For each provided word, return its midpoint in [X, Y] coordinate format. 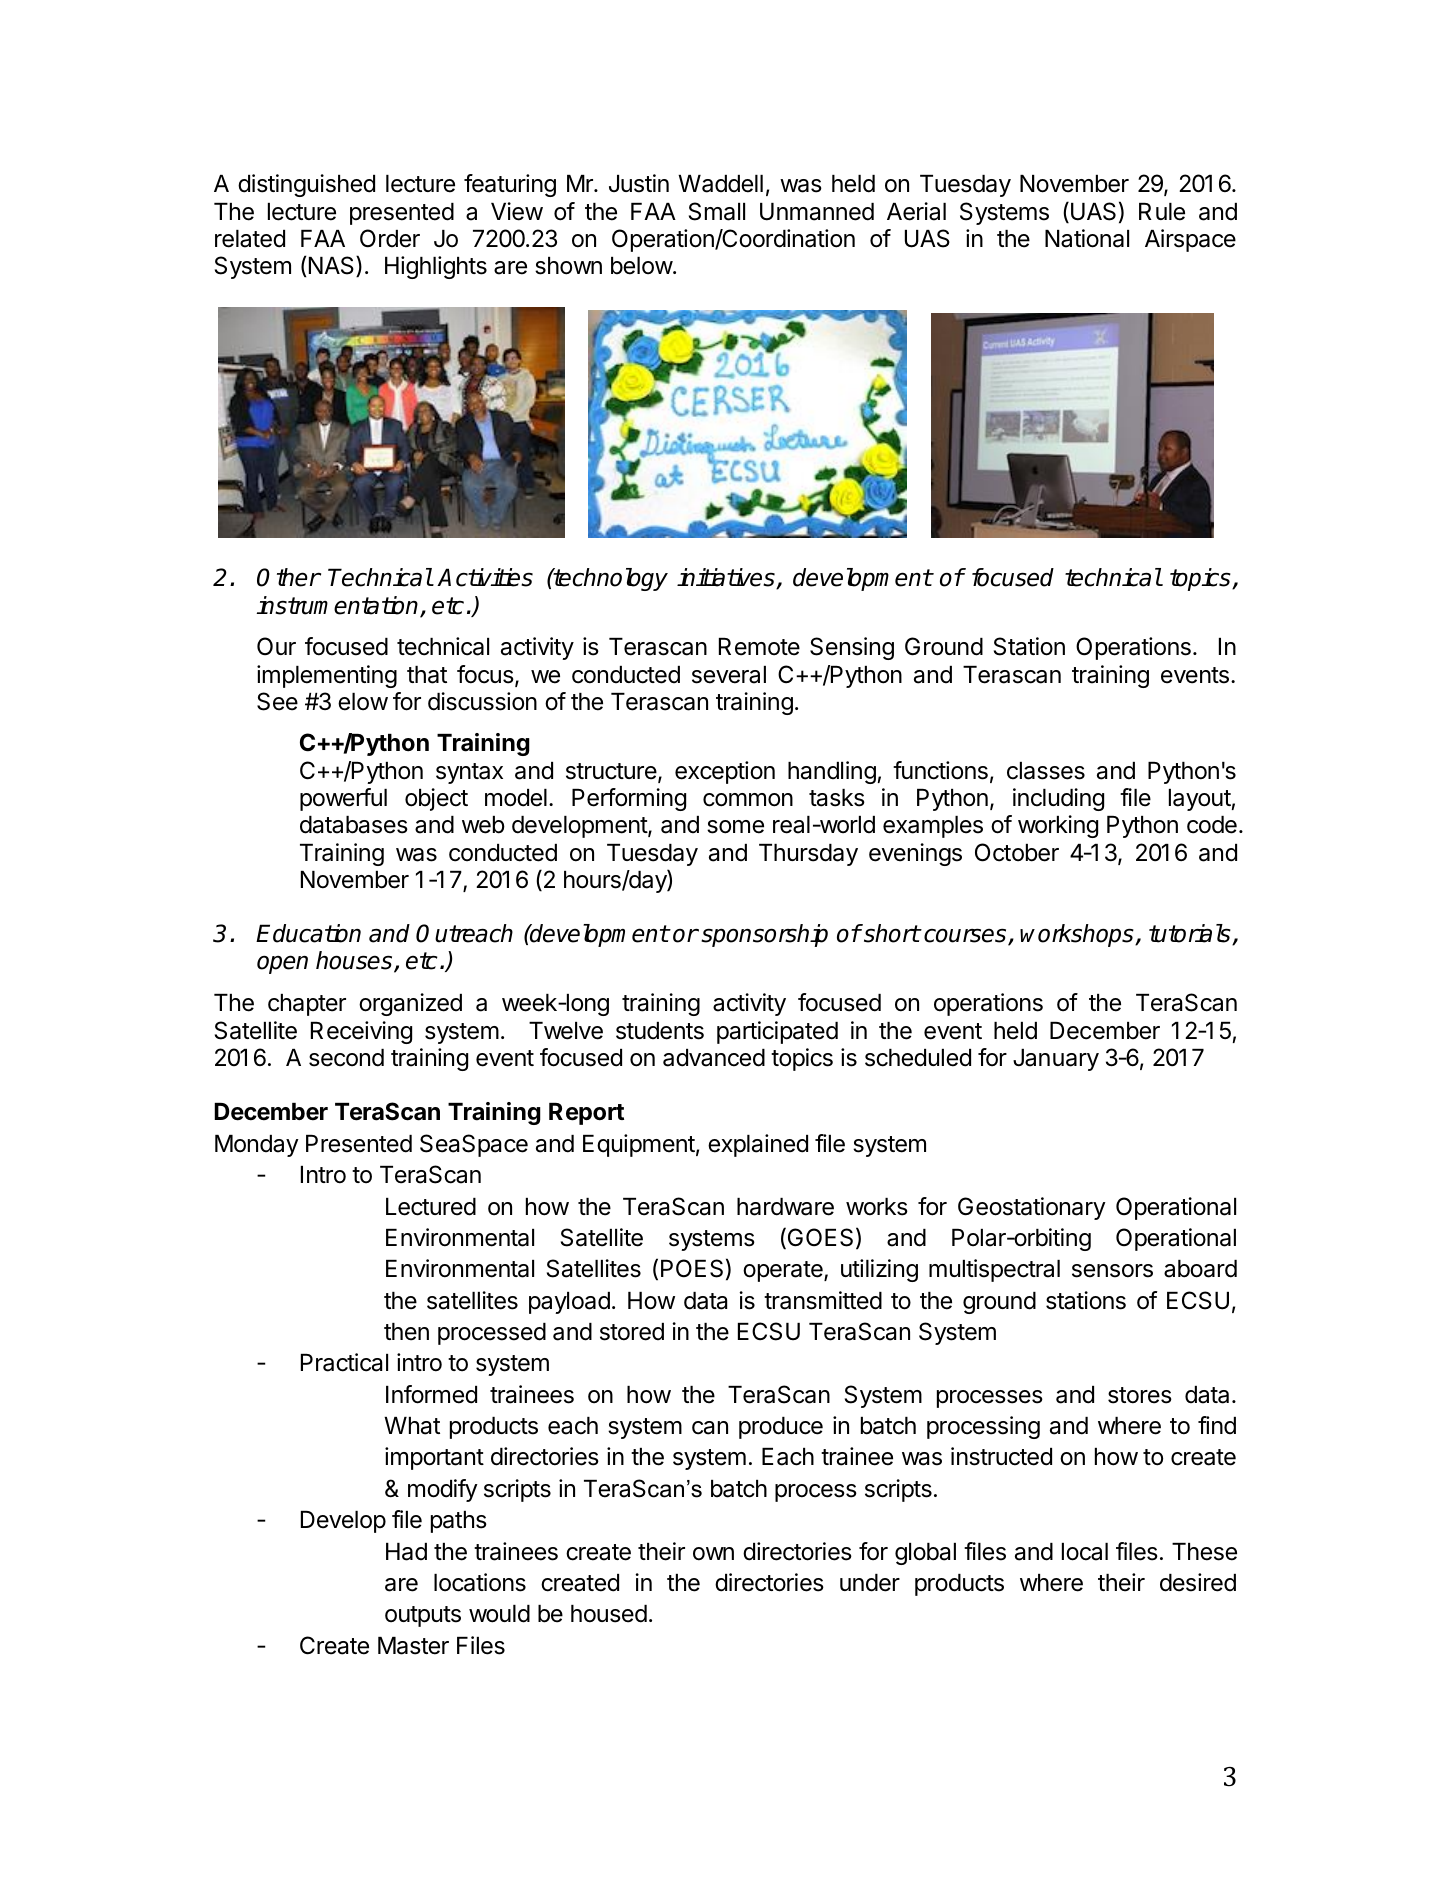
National [1087, 238]
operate [784, 1271]
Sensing [852, 648]
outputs [423, 1616]
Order [390, 238]
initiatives [727, 578]
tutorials [1191, 934]
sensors [1112, 1271]
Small [717, 211]
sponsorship [764, 935]
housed [609, 1614]
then [406, 1332]
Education [308, 933]
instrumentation [338, 606]
